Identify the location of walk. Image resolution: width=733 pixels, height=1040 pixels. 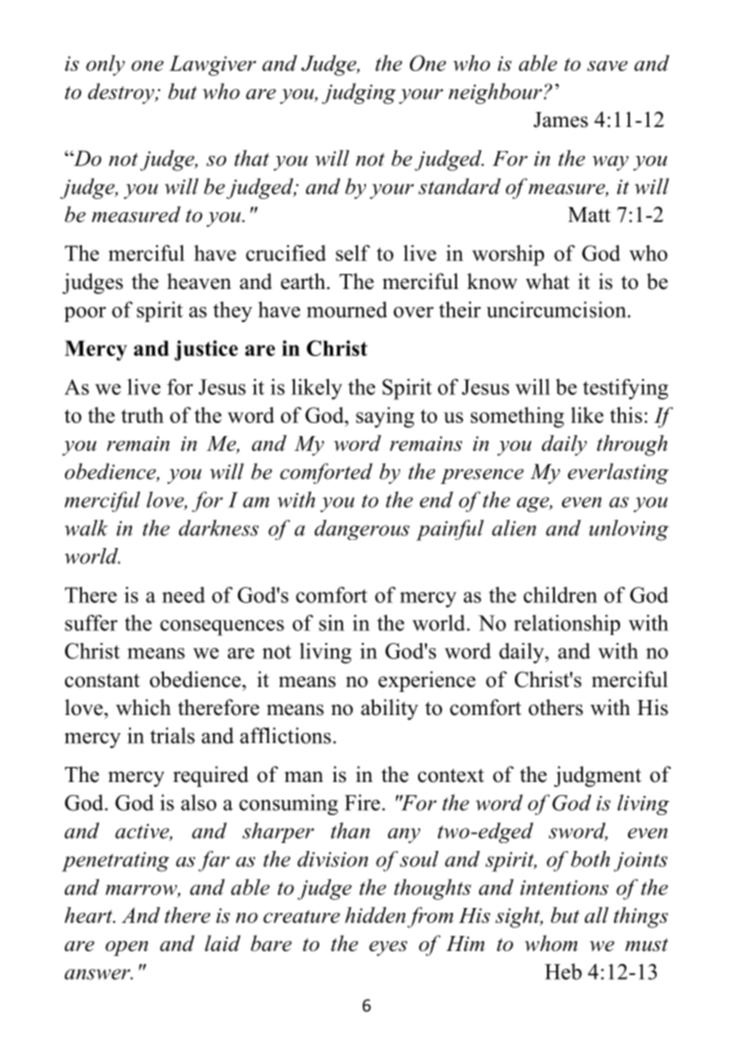
(86, 528).
